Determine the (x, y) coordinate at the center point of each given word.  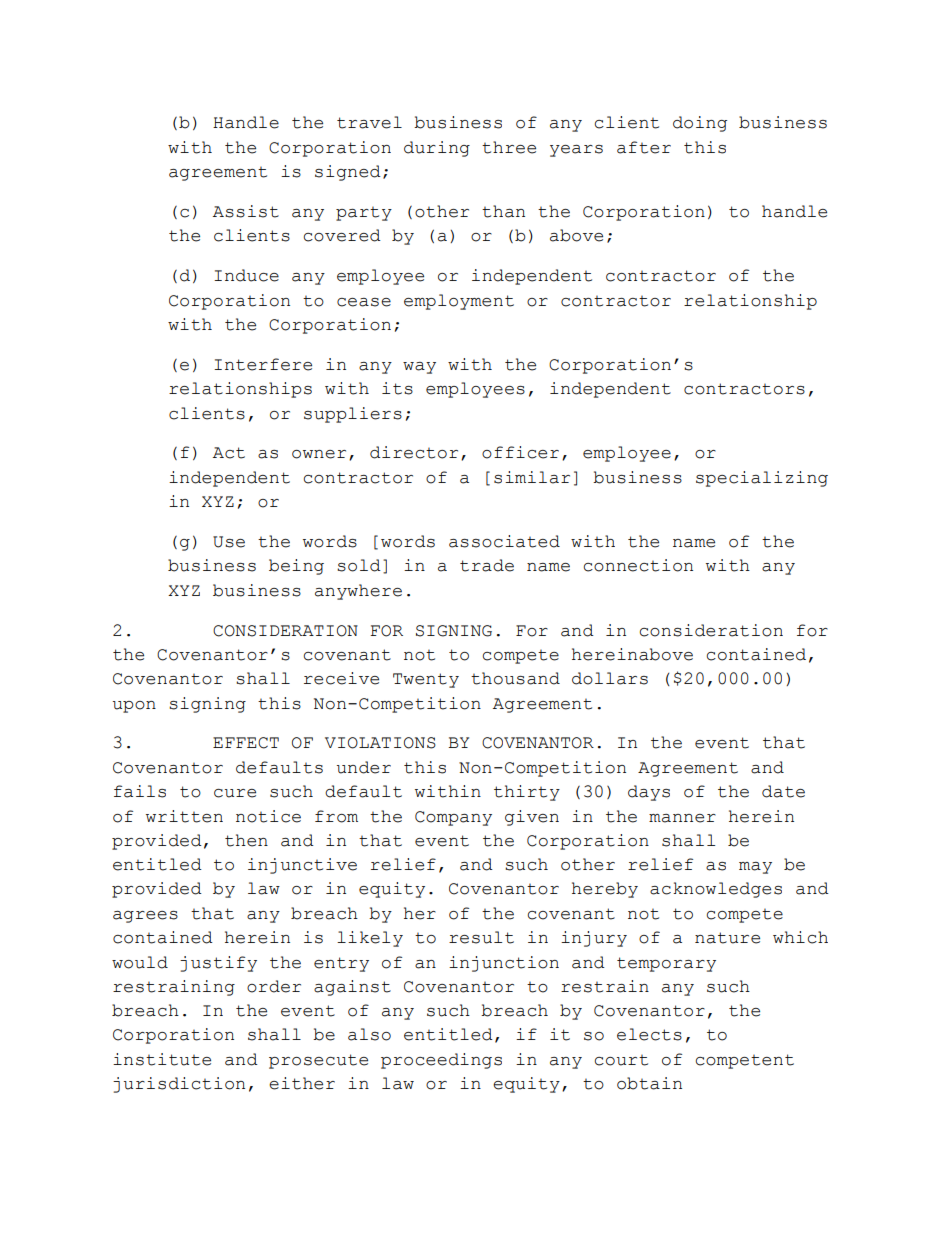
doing (700, 124)
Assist (246, 211)
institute (162, 1059)
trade (487, 565)
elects (649, 1034)
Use (229, 542)
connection (638, 565)
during (437, 149)
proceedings (441, 1061)
